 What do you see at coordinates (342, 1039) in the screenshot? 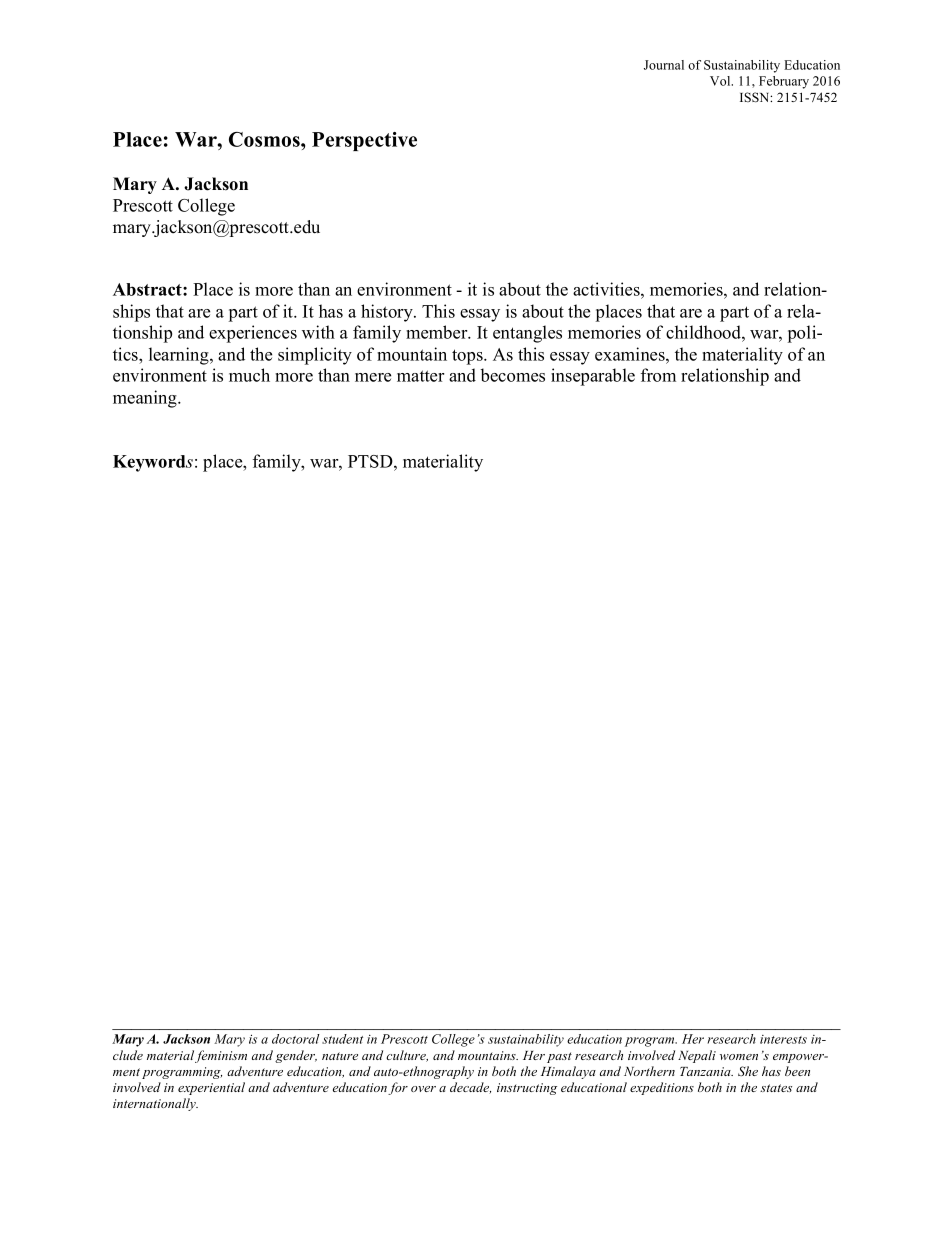
I see `student` at bounding box center [342, 1039].
